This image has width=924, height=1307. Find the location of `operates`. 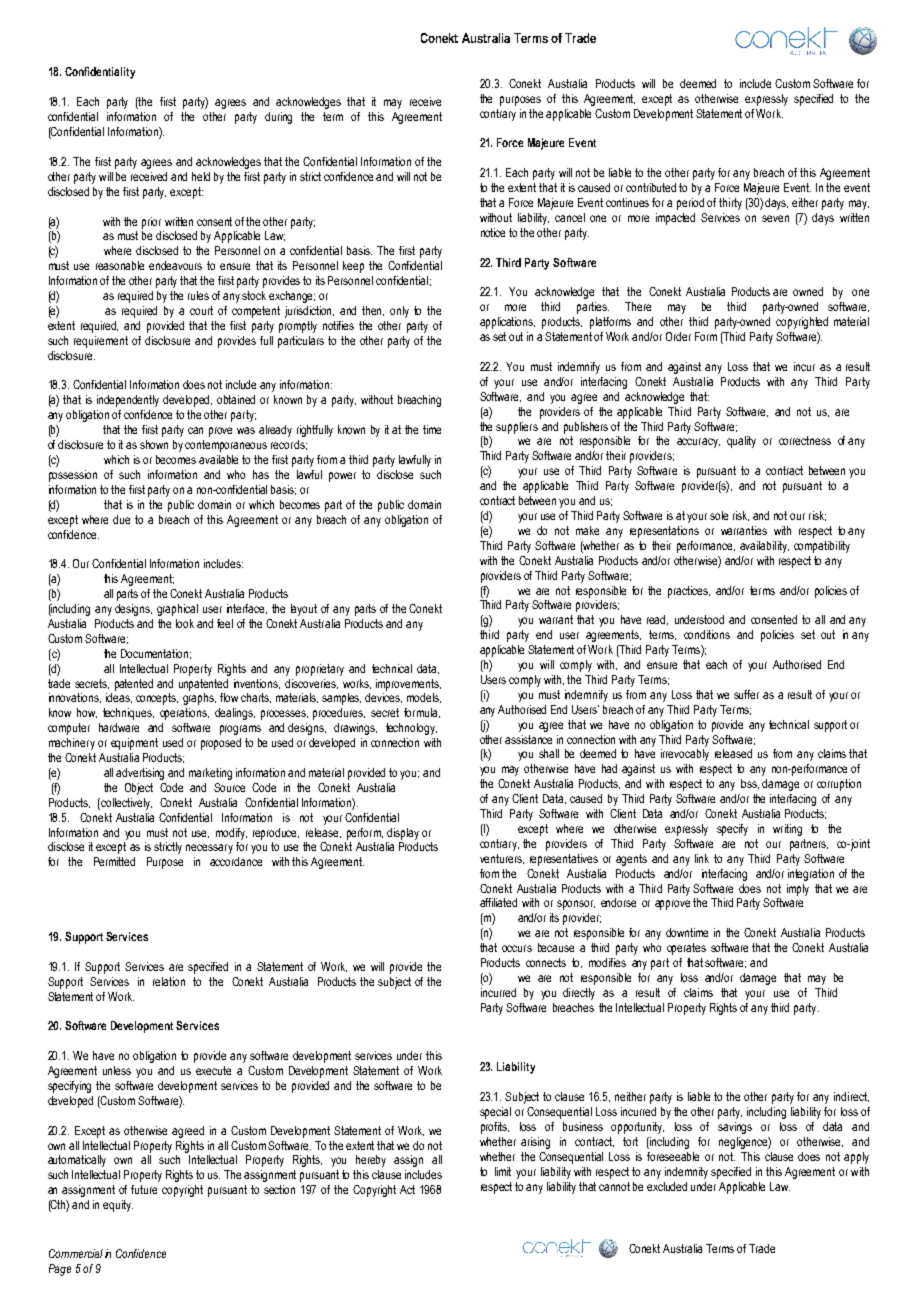

operates is located at coordinates (686, 949).
